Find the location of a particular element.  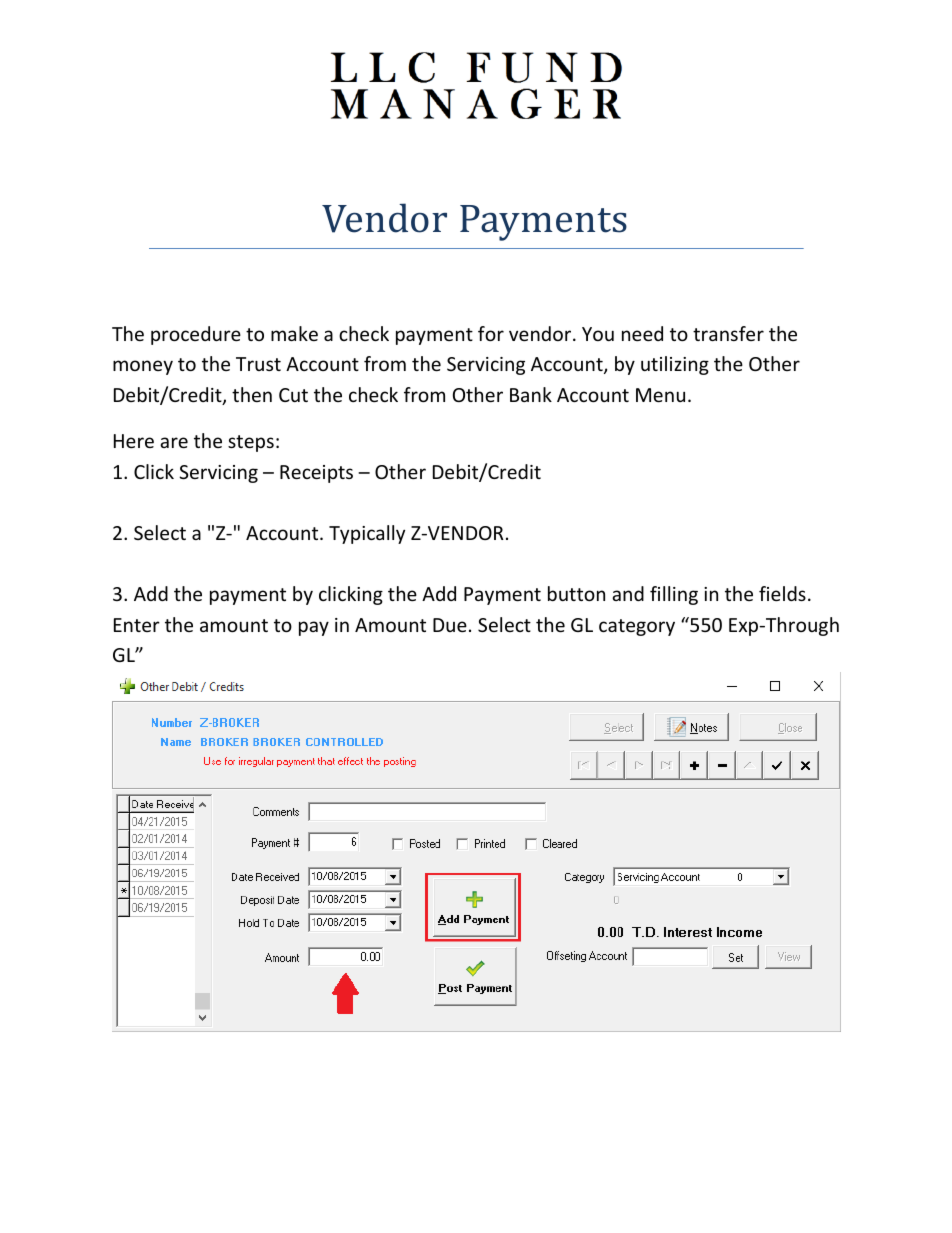

for is located at coordinates (491, 333).
